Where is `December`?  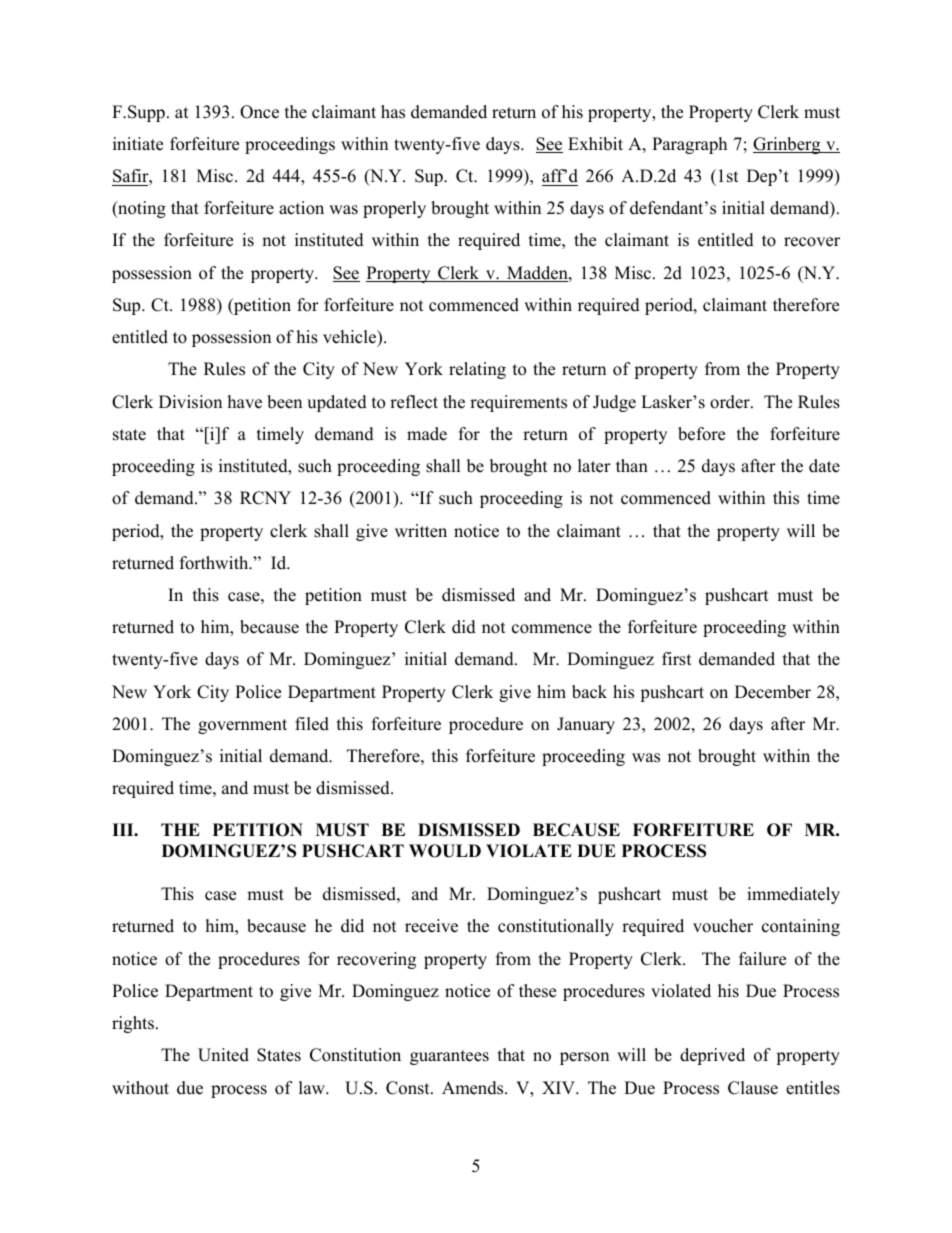
December is located at coordinates (773, 692).
